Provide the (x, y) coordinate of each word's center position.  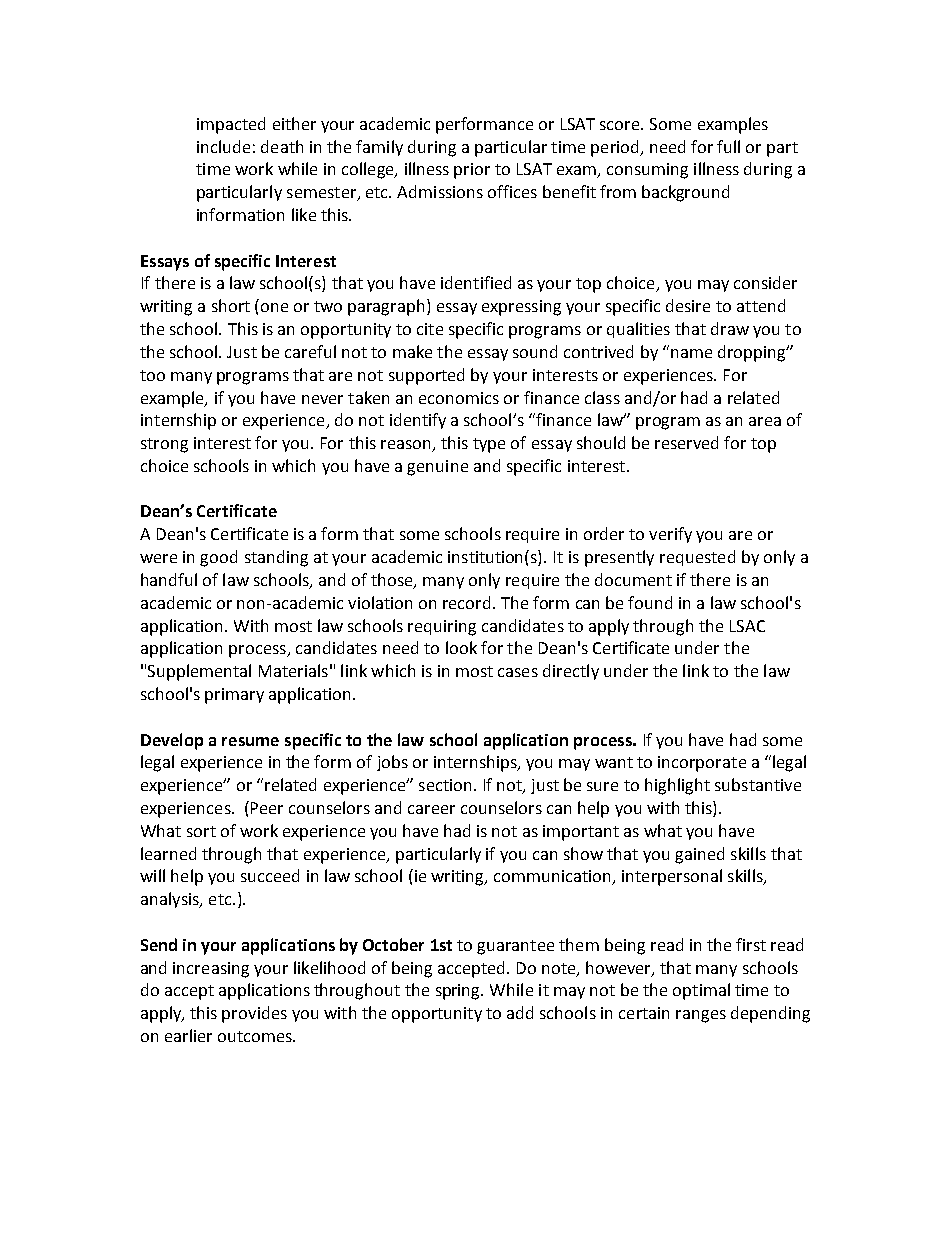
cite (430, 329)
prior (472, 171)
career (431, 809)
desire (688, 305)
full (728, 146)
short (231, 305)
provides (254, 1014)
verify (670, 535)
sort (201, 831)
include (223, 146)
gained (699, 855)
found (650, 602)
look (461, 647)
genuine (437, 468)
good (218, 558)
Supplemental (199, 672)
